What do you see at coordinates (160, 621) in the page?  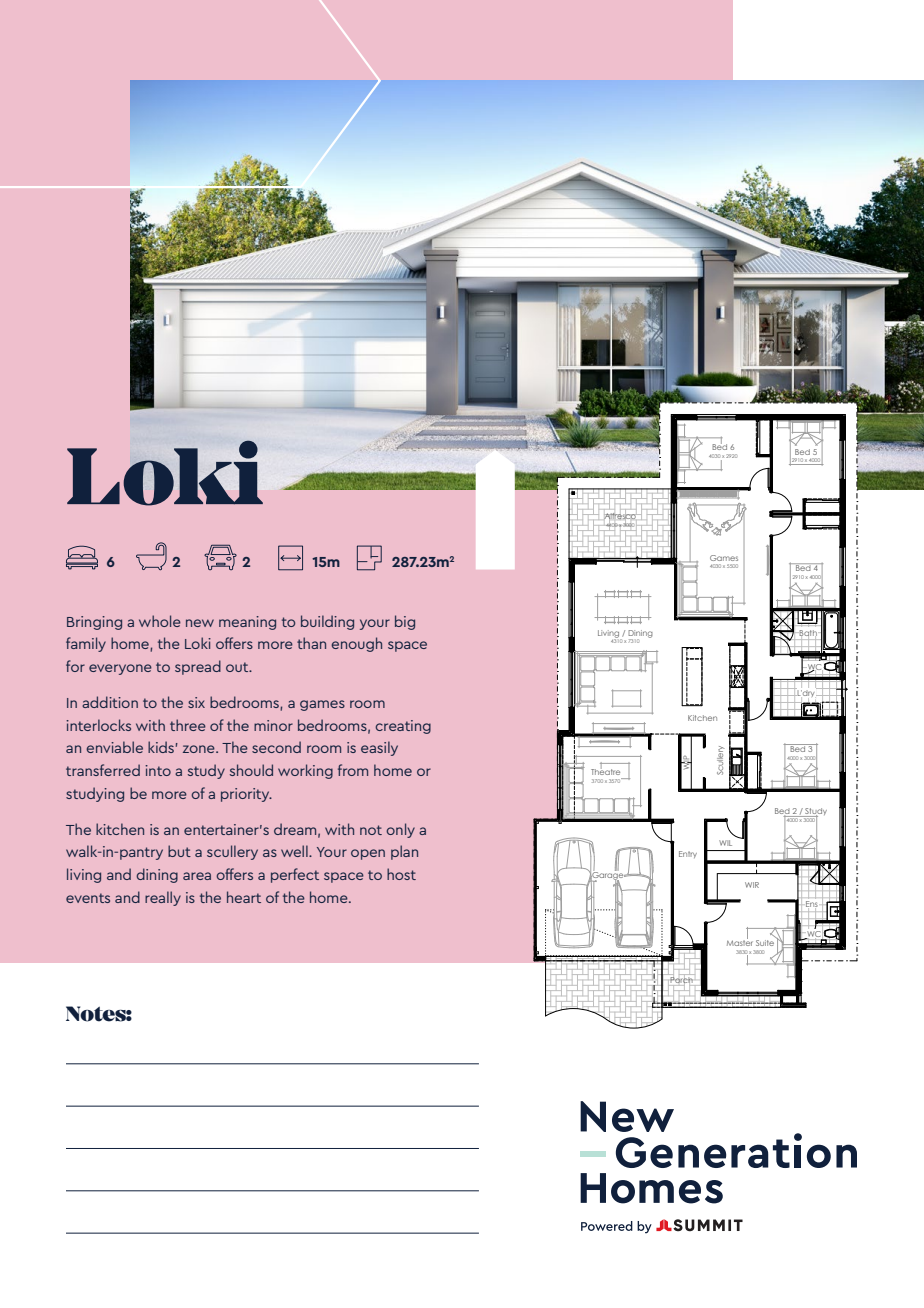 I see `whole` at bounding box center [160, 621].
